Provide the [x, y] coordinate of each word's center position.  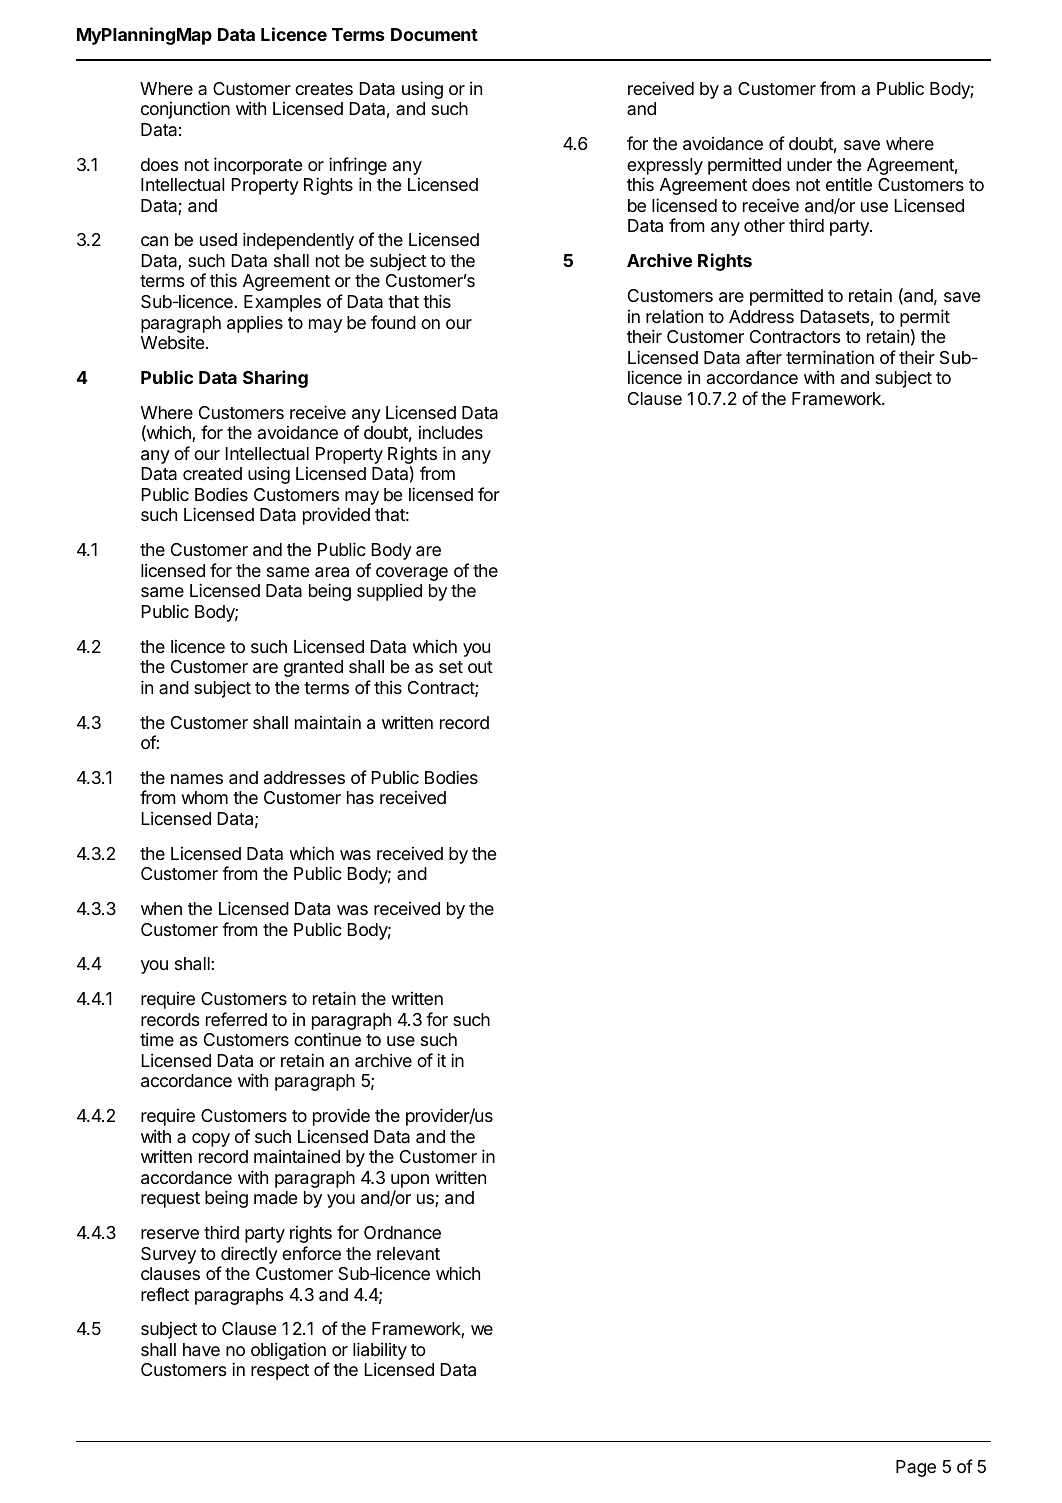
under [809, 164]
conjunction [185, 110]
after [764, 357]
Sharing [275, 379]
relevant [408, 1253]
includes [451, 432]
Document [434, 34]
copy [211, 1140]
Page [916, 1468]
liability [380, 1352]
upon [410, 1181]
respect [280, 1372]
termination [830, 357]
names [197, 779]
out [480, 667]
